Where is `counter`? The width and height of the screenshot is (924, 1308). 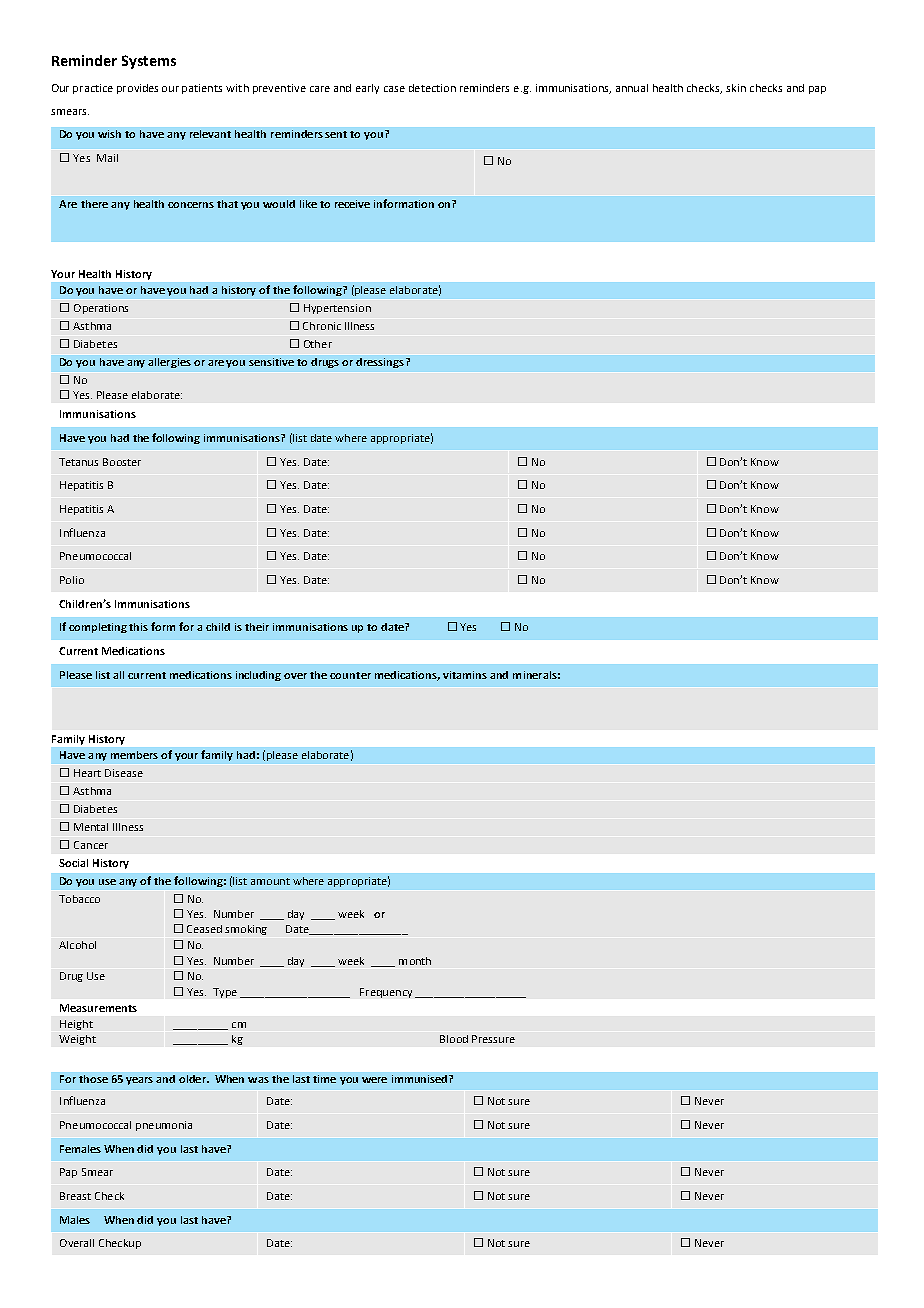
counter is located at coordinates (350, 675).
